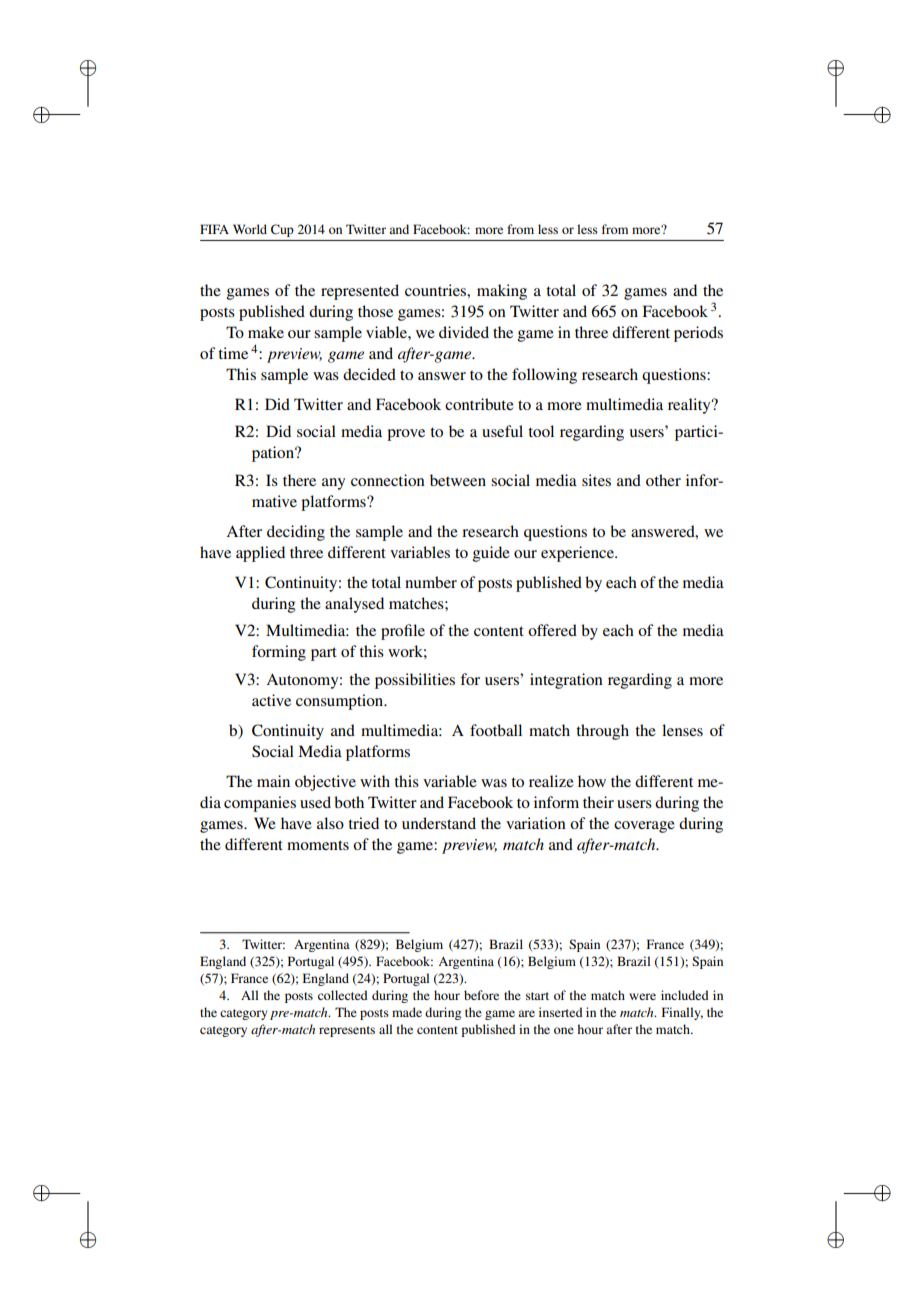  What do you see at coordinates (282, 230) in the screenshot?
I see `Cup` at bounding box center [282, 230].
